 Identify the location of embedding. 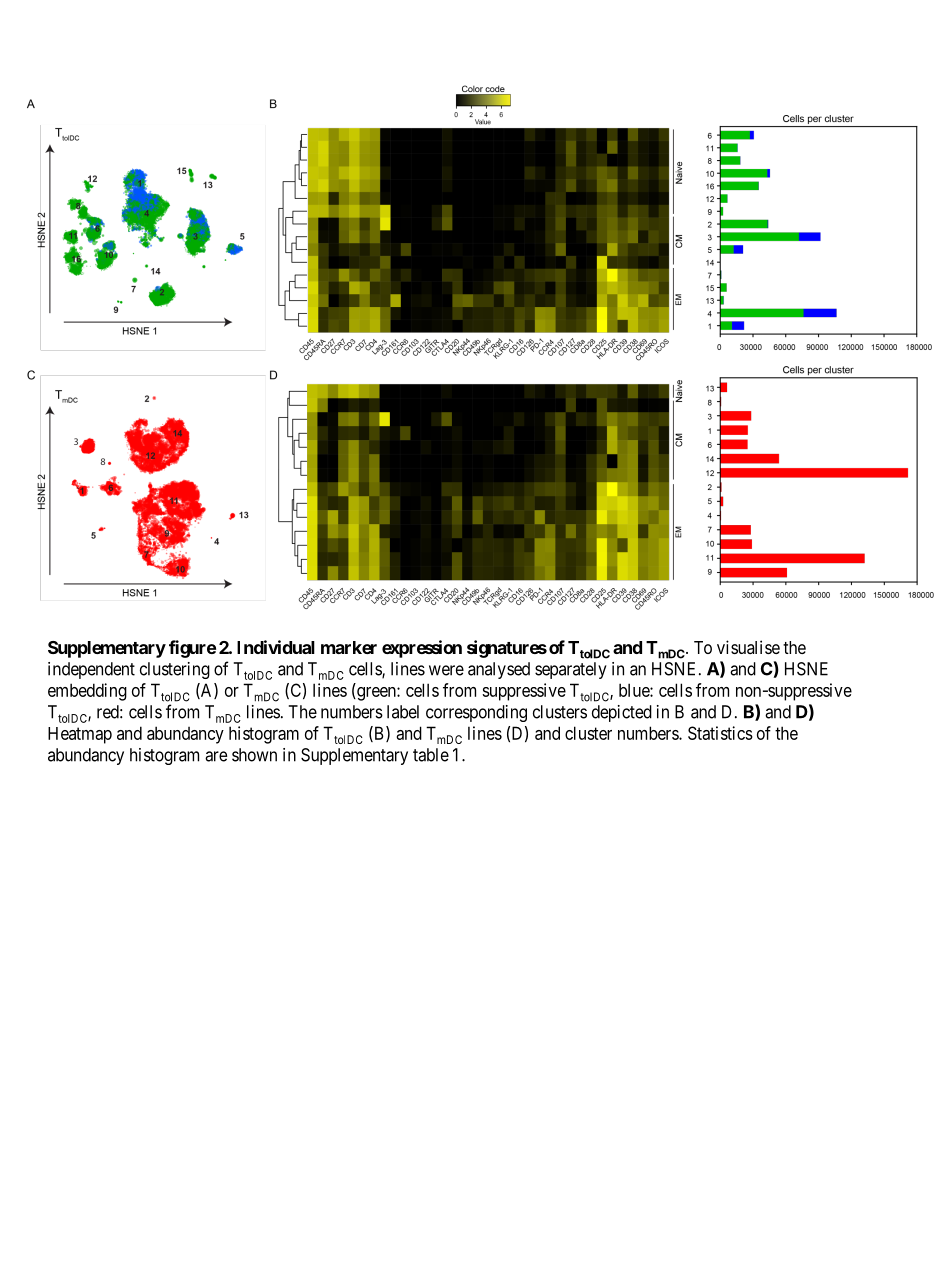
(87, 692).
